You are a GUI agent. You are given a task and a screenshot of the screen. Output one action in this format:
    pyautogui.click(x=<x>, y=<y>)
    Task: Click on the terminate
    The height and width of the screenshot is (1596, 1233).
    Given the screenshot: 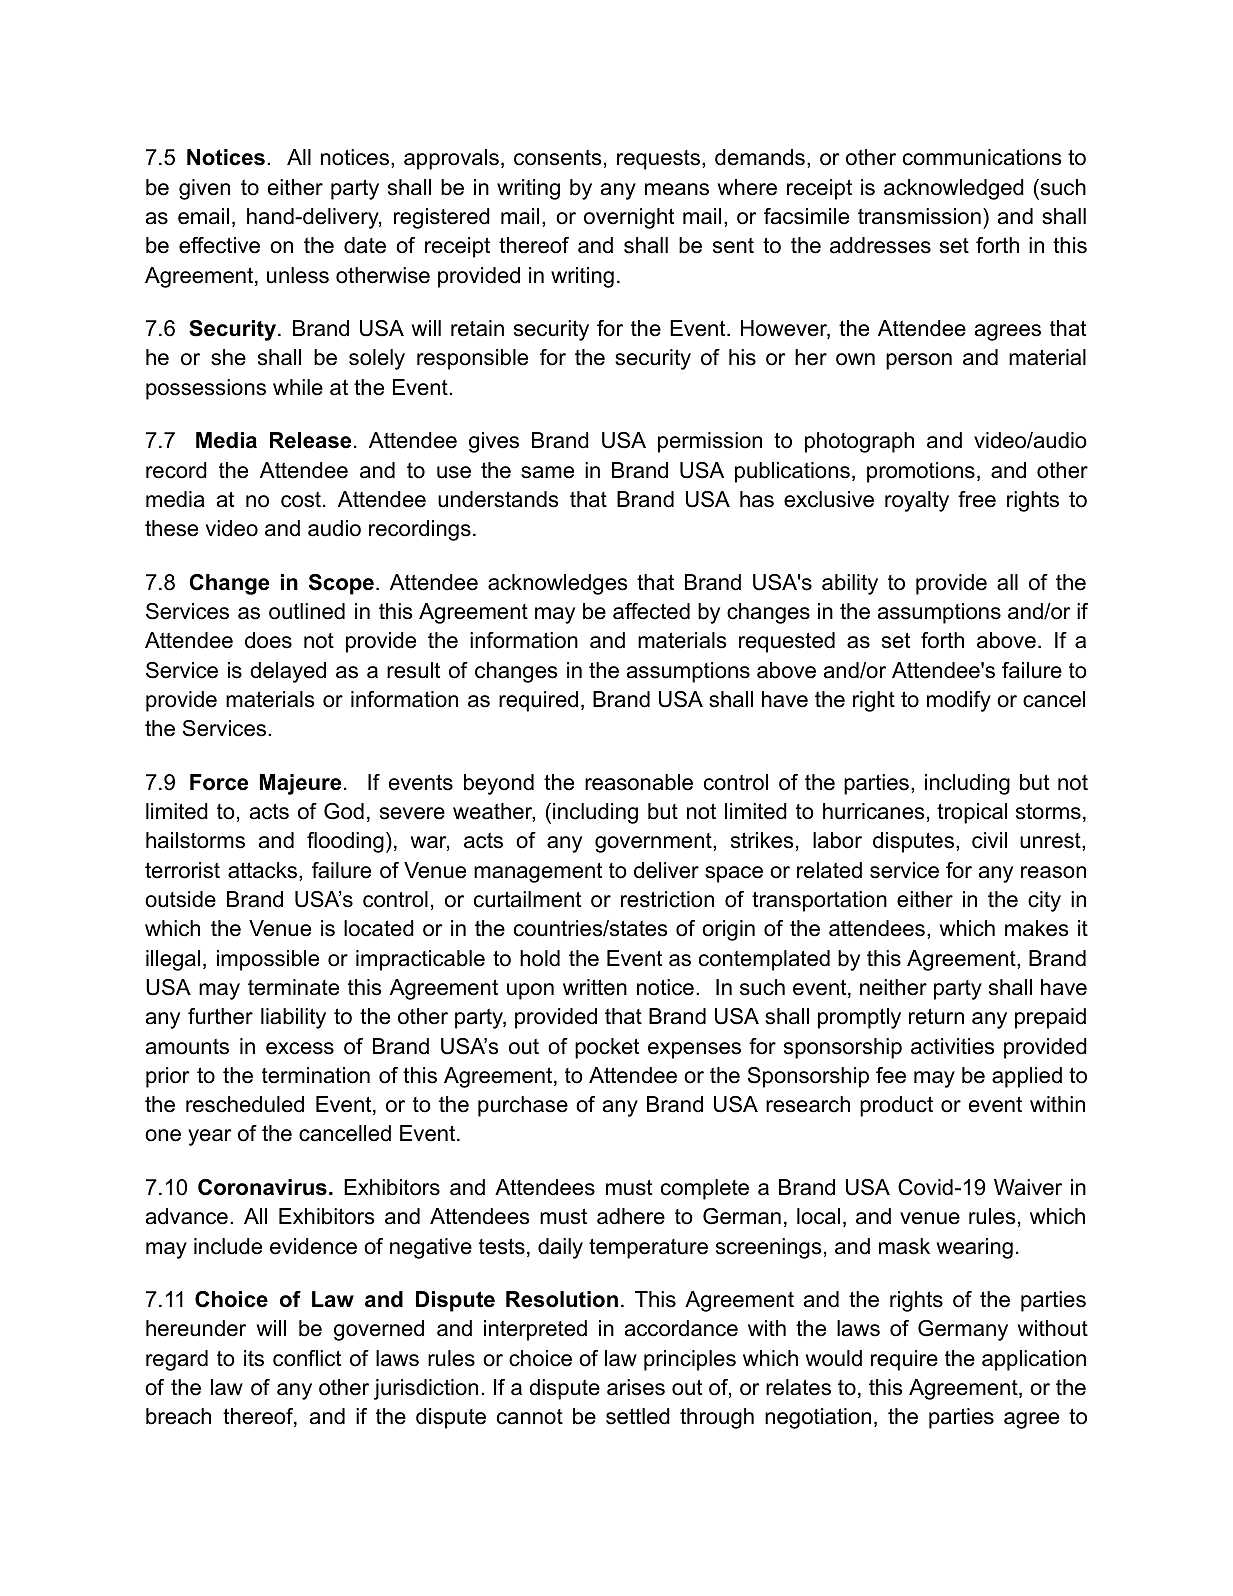 What is the action you would take?
    pyautogui.click(x=293, y=987)
